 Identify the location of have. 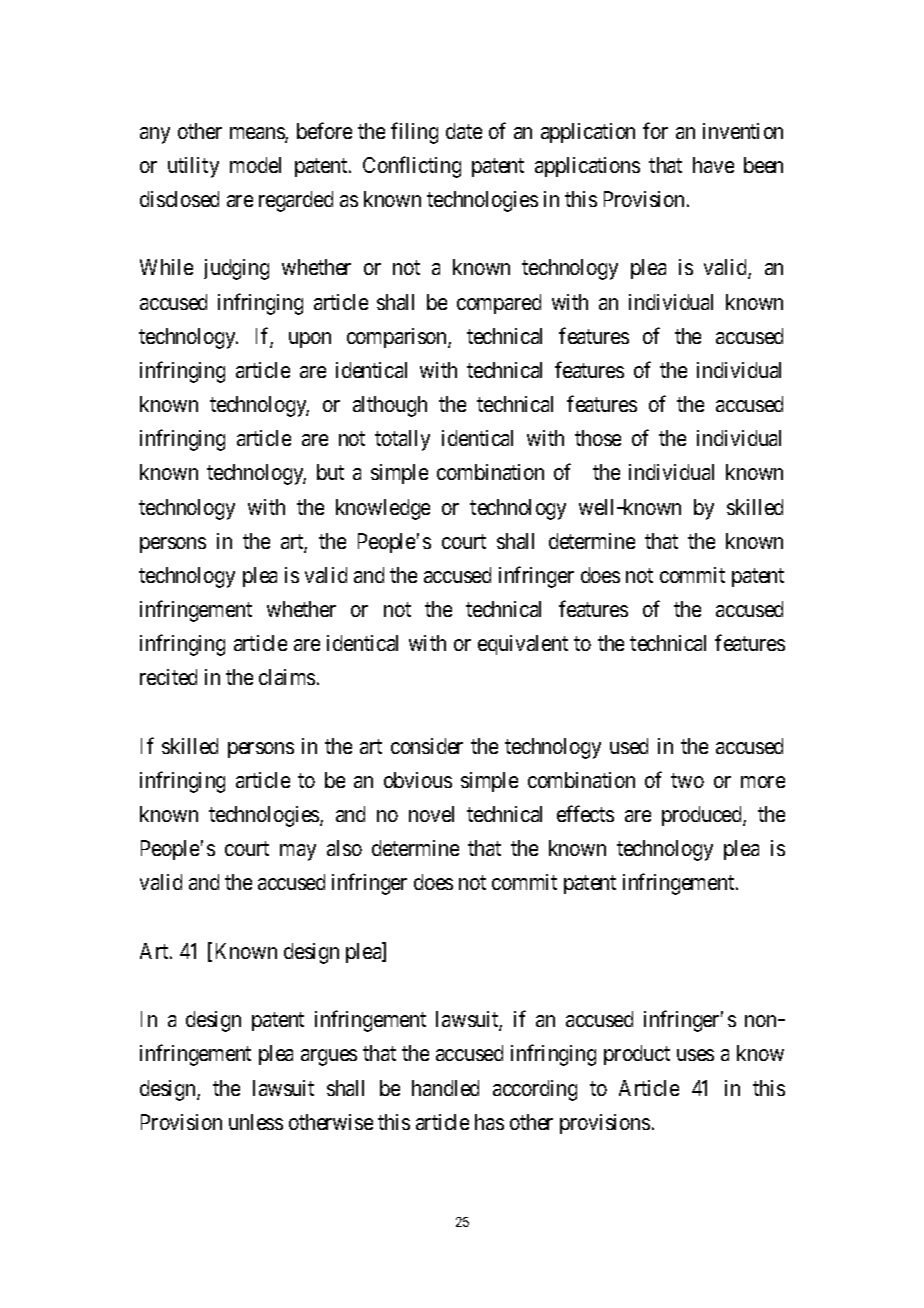
(713, 165).
